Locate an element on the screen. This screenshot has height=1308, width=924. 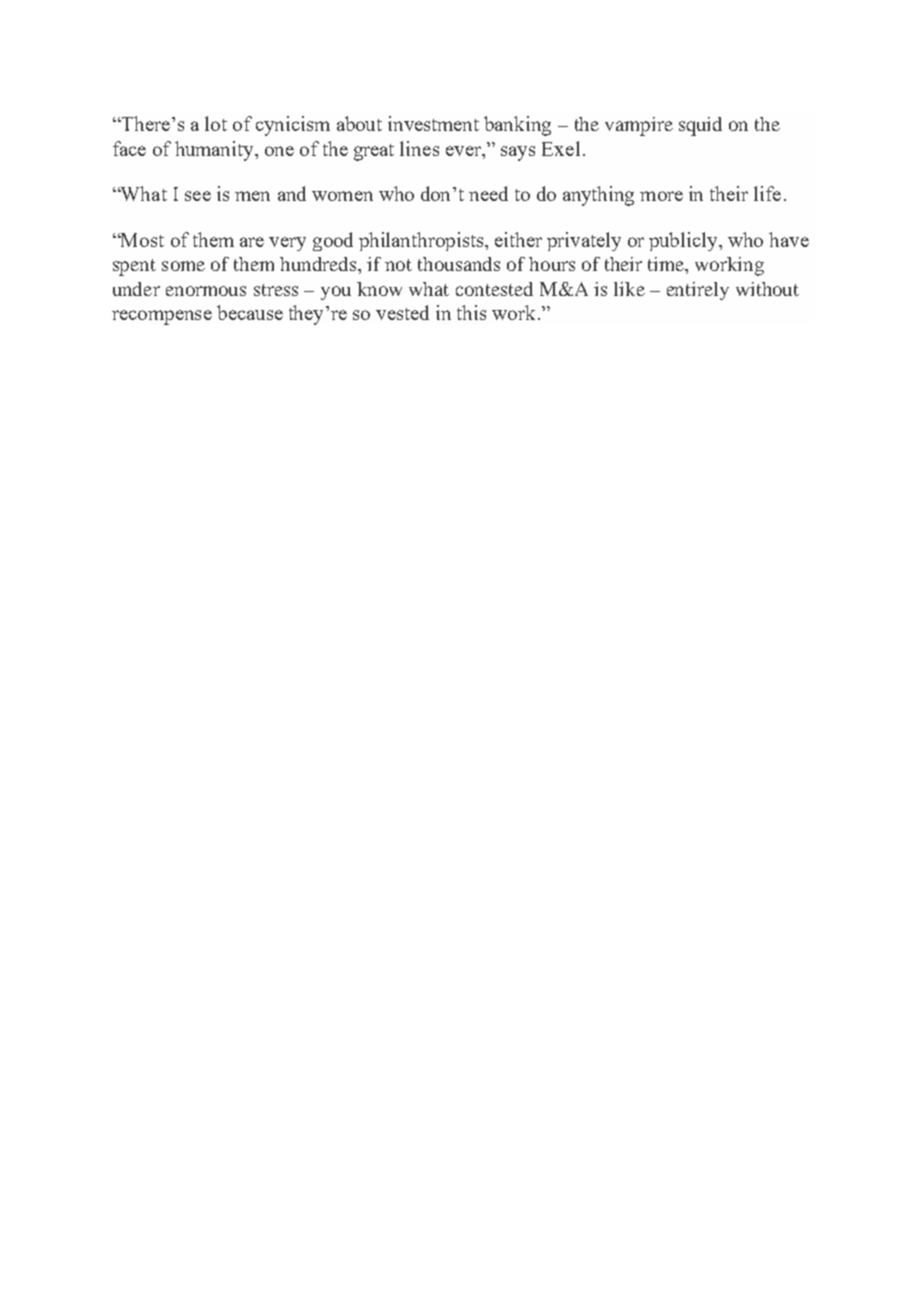
squid is located at coordinates (700, 126).
